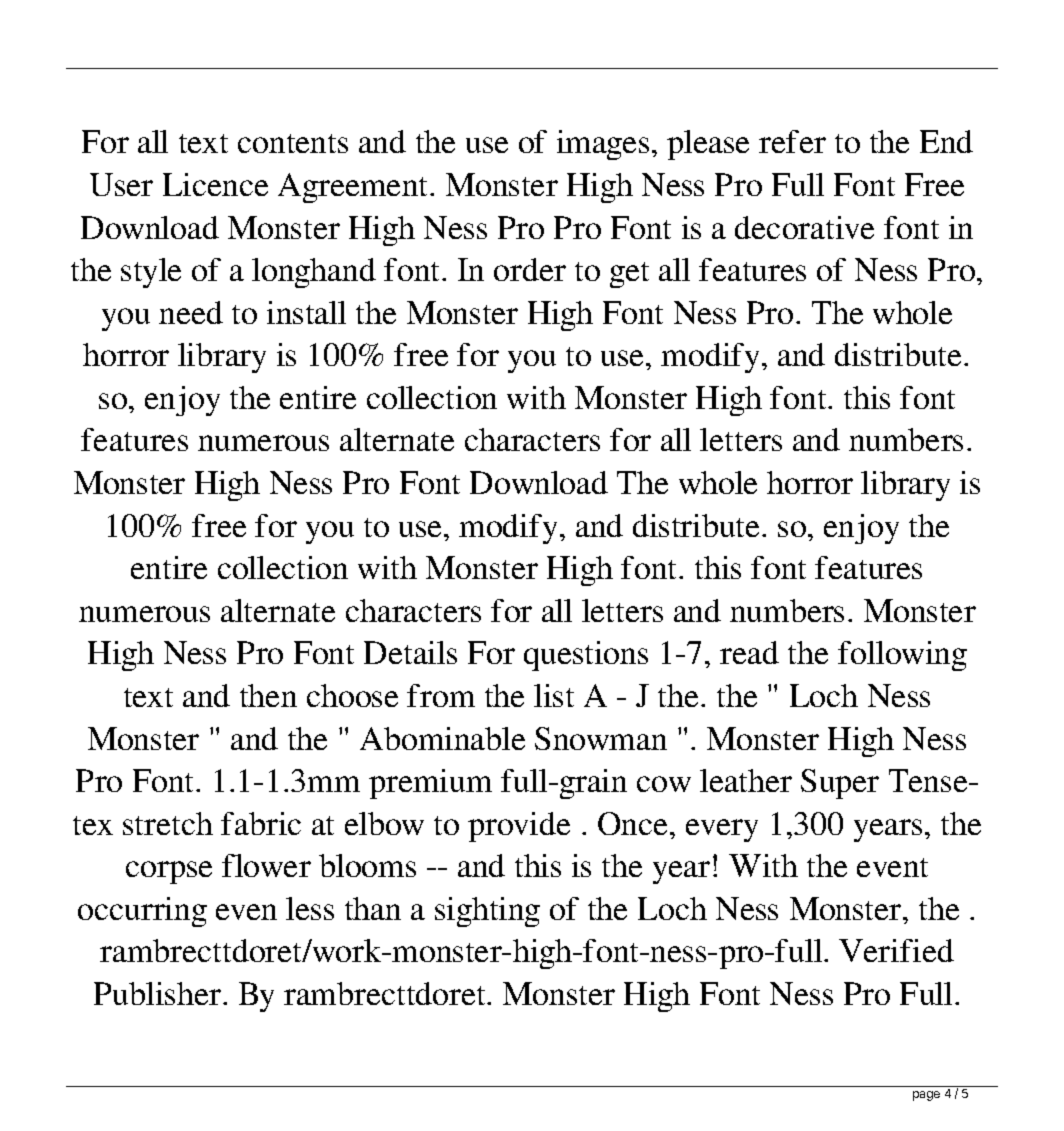  I want to click on Publisher, so click(157, 993).
